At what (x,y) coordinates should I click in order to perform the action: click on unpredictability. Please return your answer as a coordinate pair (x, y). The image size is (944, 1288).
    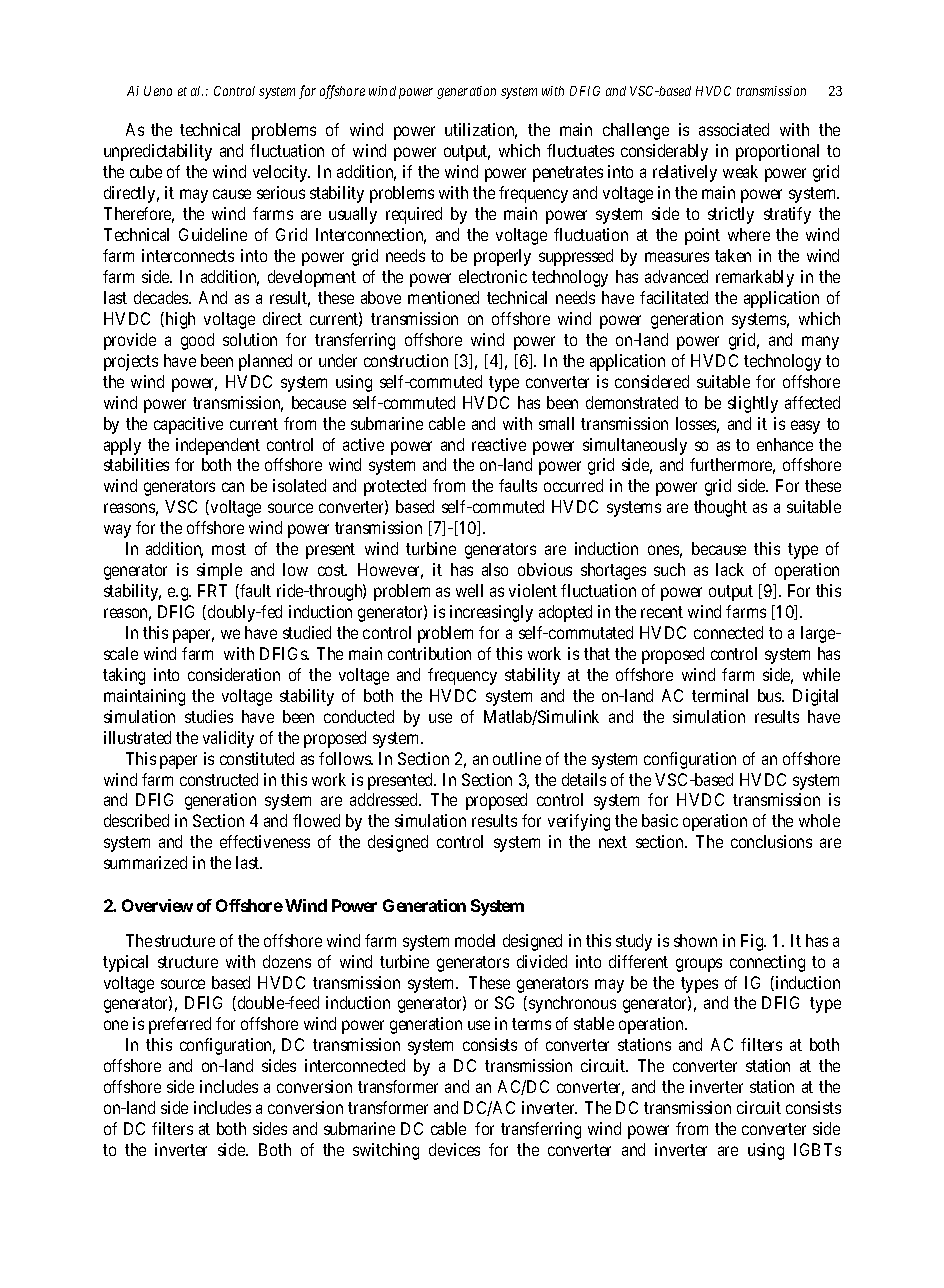
    Looking at the image, I should click on (158, 152).
